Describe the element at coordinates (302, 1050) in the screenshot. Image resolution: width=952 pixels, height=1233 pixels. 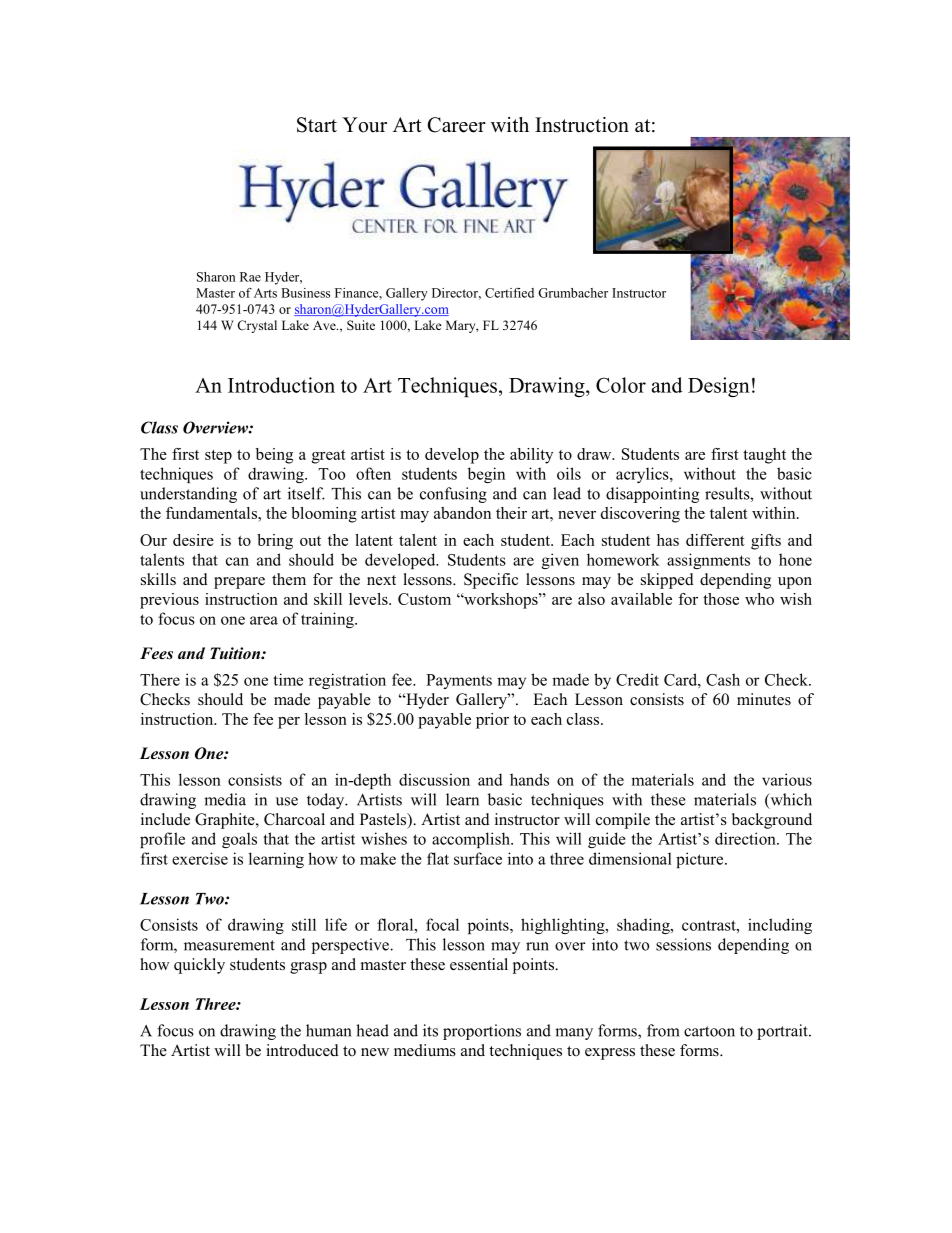
I see `introduced` at that location.
